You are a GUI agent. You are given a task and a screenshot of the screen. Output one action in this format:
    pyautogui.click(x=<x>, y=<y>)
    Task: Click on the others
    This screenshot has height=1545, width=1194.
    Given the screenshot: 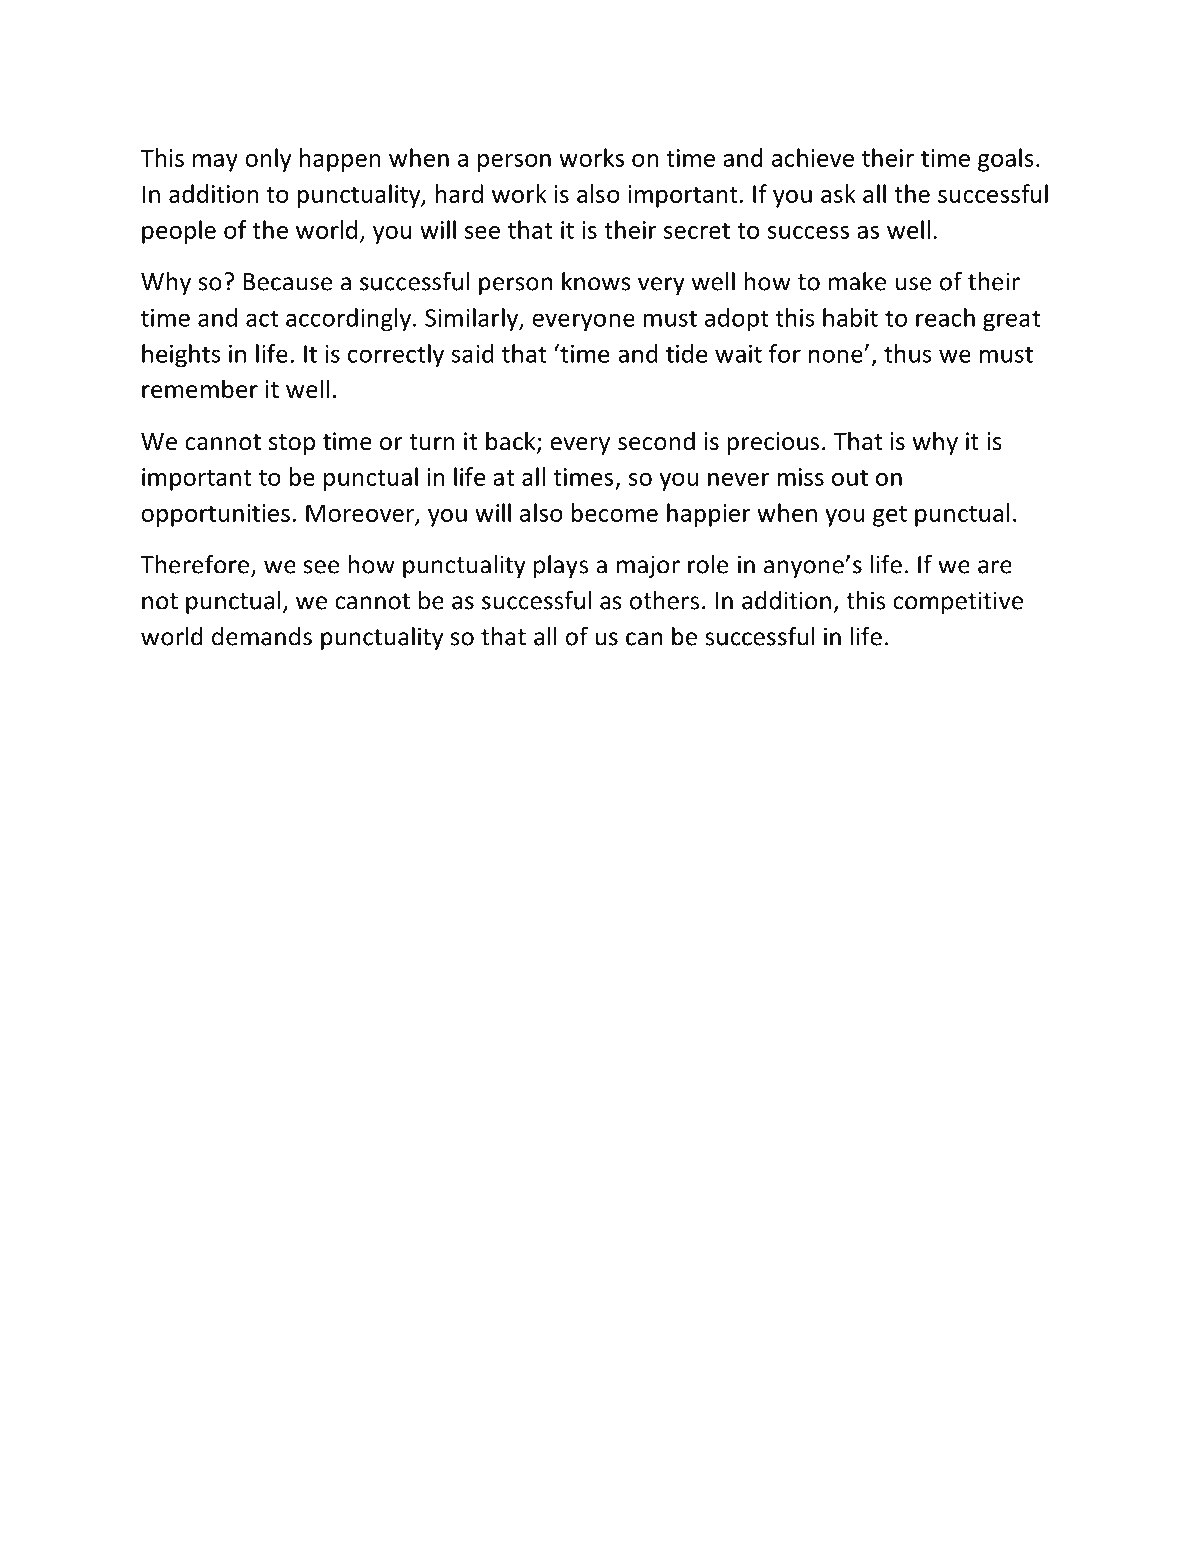 What is the action you would take?
    pyautogui.click(x=664, y=600)
